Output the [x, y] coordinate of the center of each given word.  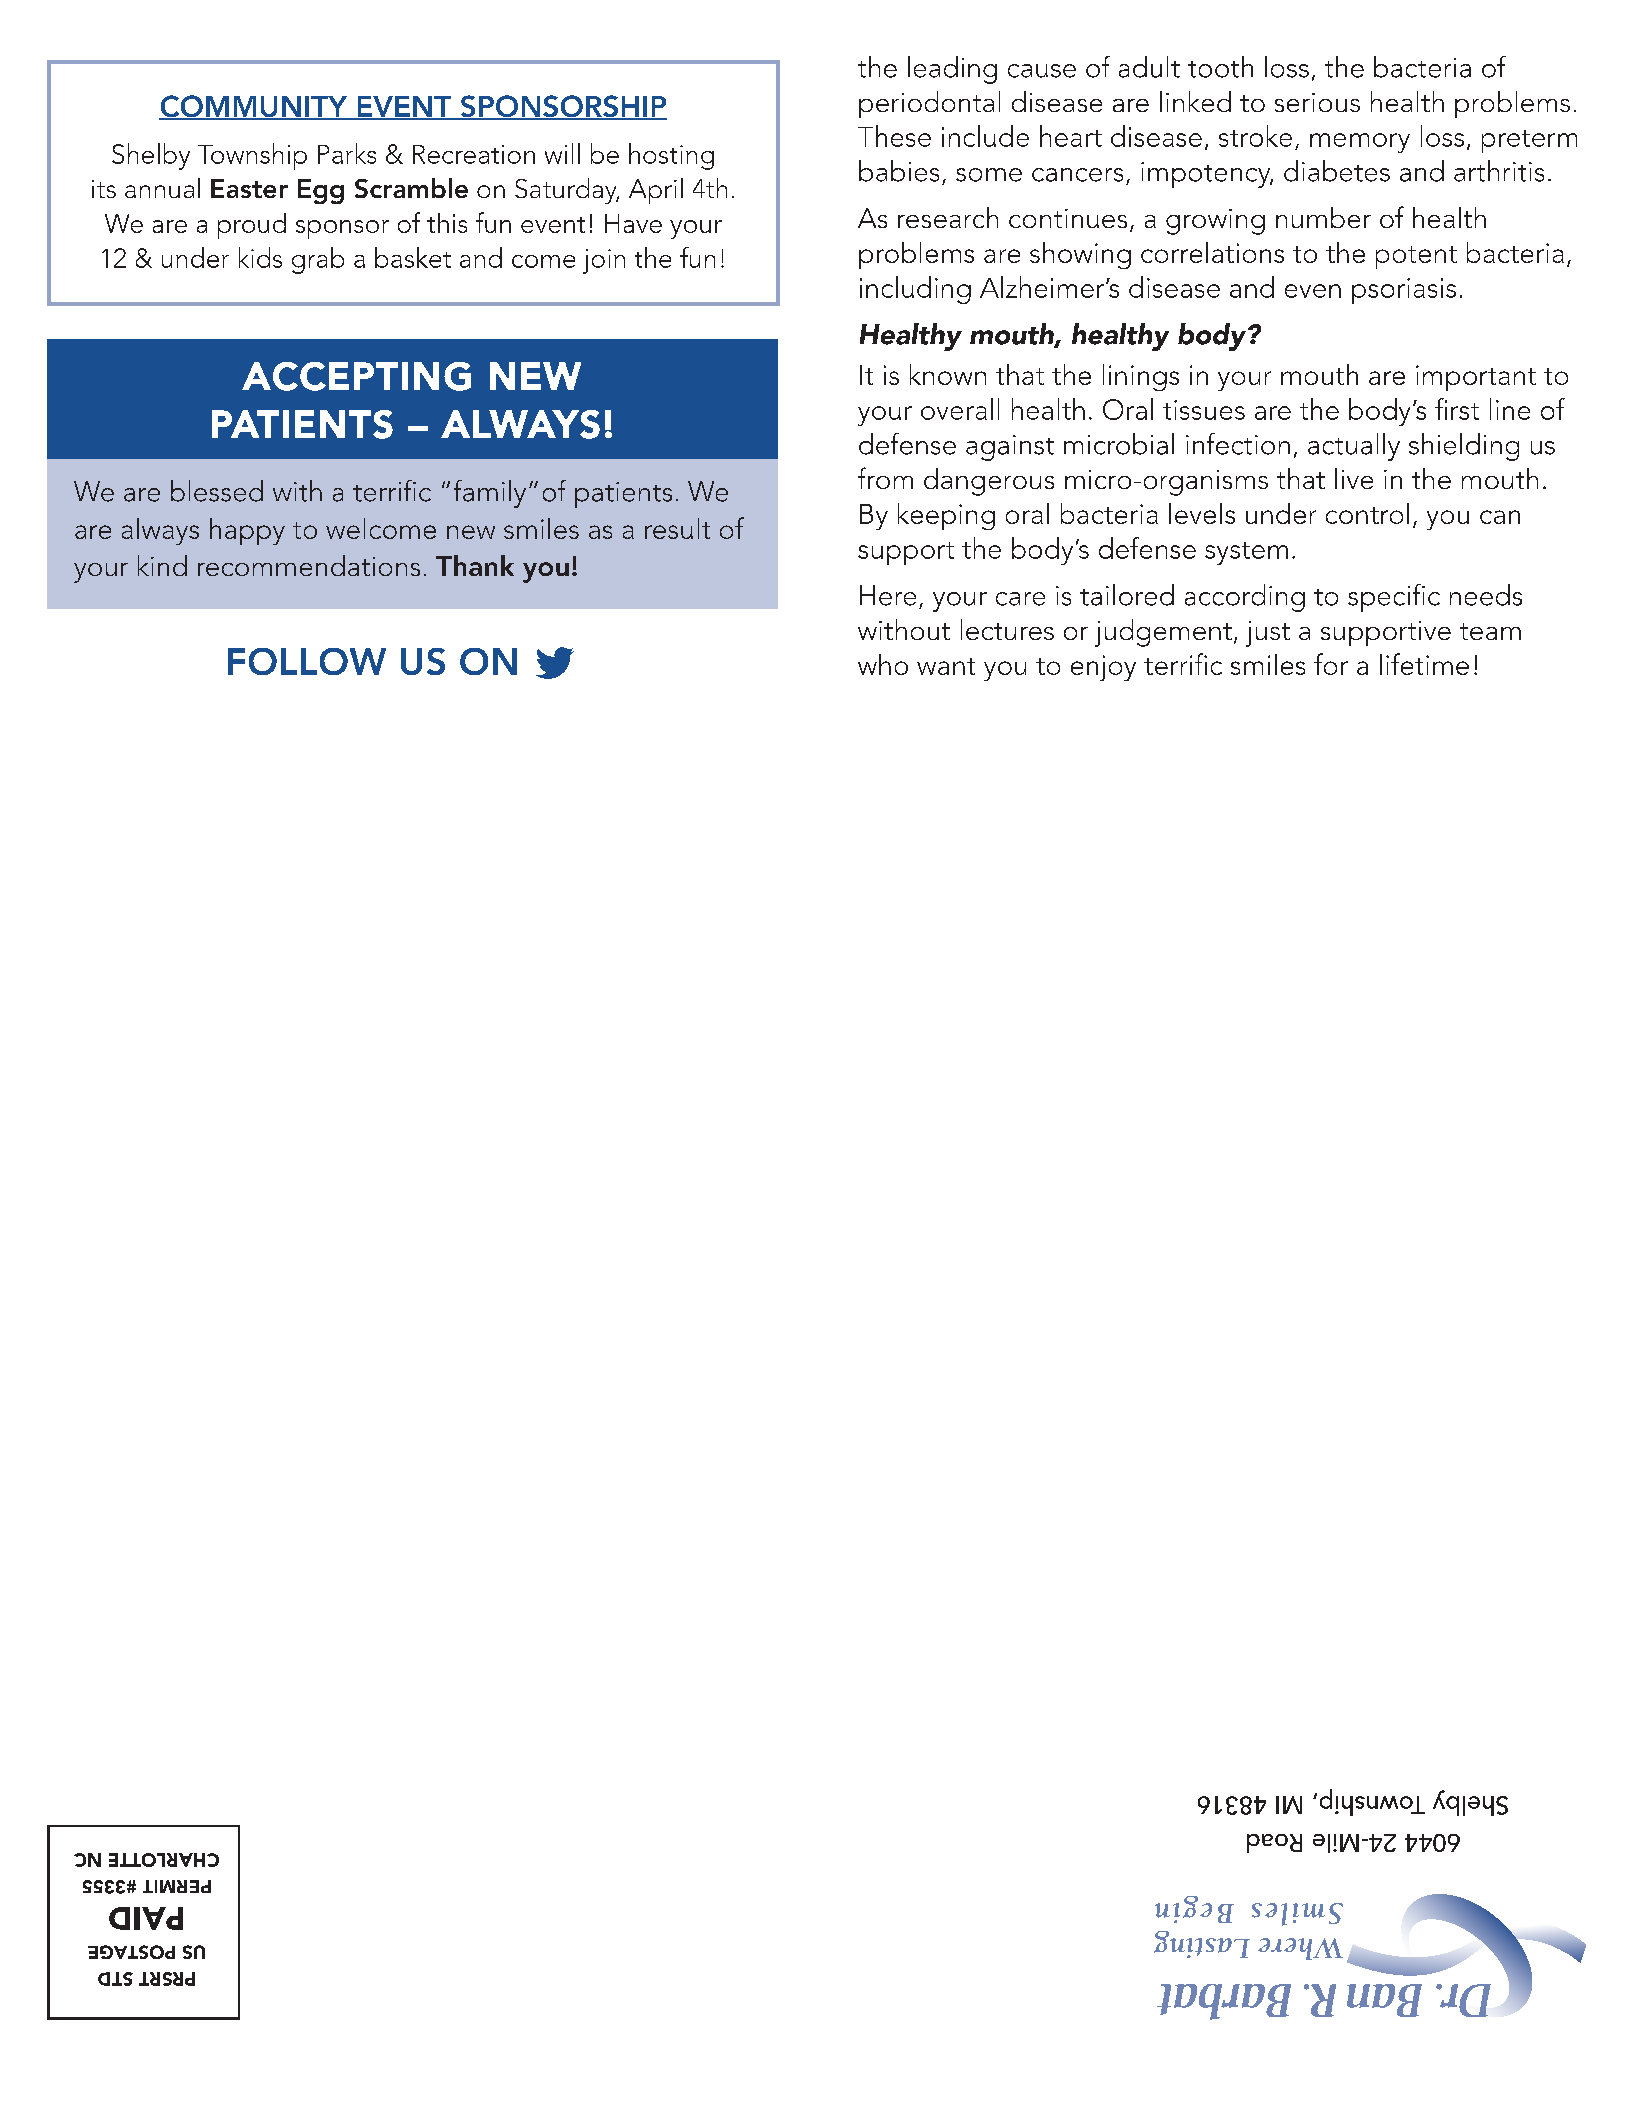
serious [1317, 102]
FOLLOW [307, 661]
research [948, 217]
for [1331, 664]
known [948, 374]
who [883, 664]
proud [252, 226]
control [1367, 513]
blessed [217, 491]
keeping [946, 516]
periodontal [929, 104]
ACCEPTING [356, 376]
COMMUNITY [254, 107]
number [1323, 217]
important [1476, 378]
